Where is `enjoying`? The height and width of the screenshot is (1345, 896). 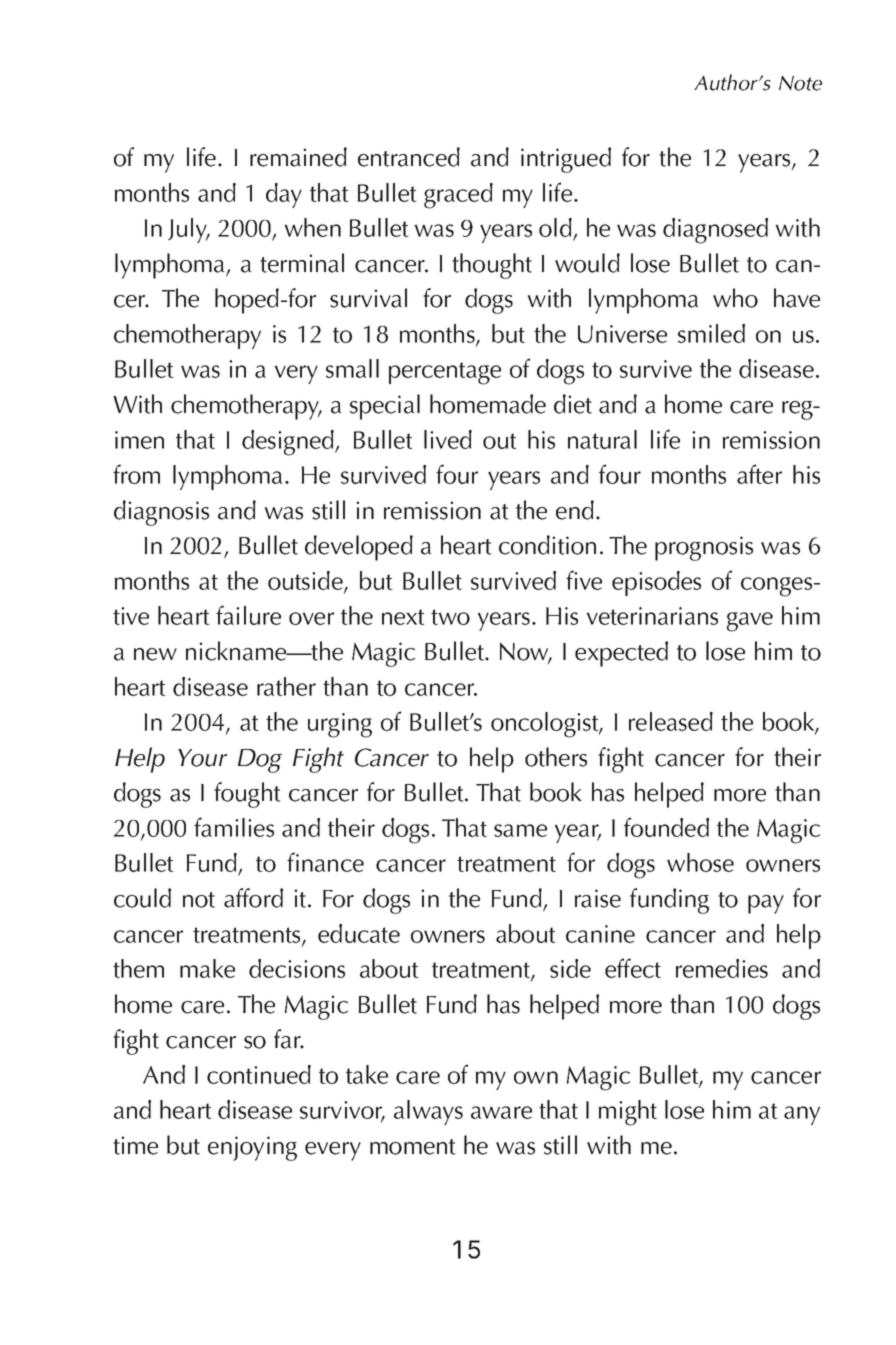
enjoying is located at coordinates (252, 1148).
